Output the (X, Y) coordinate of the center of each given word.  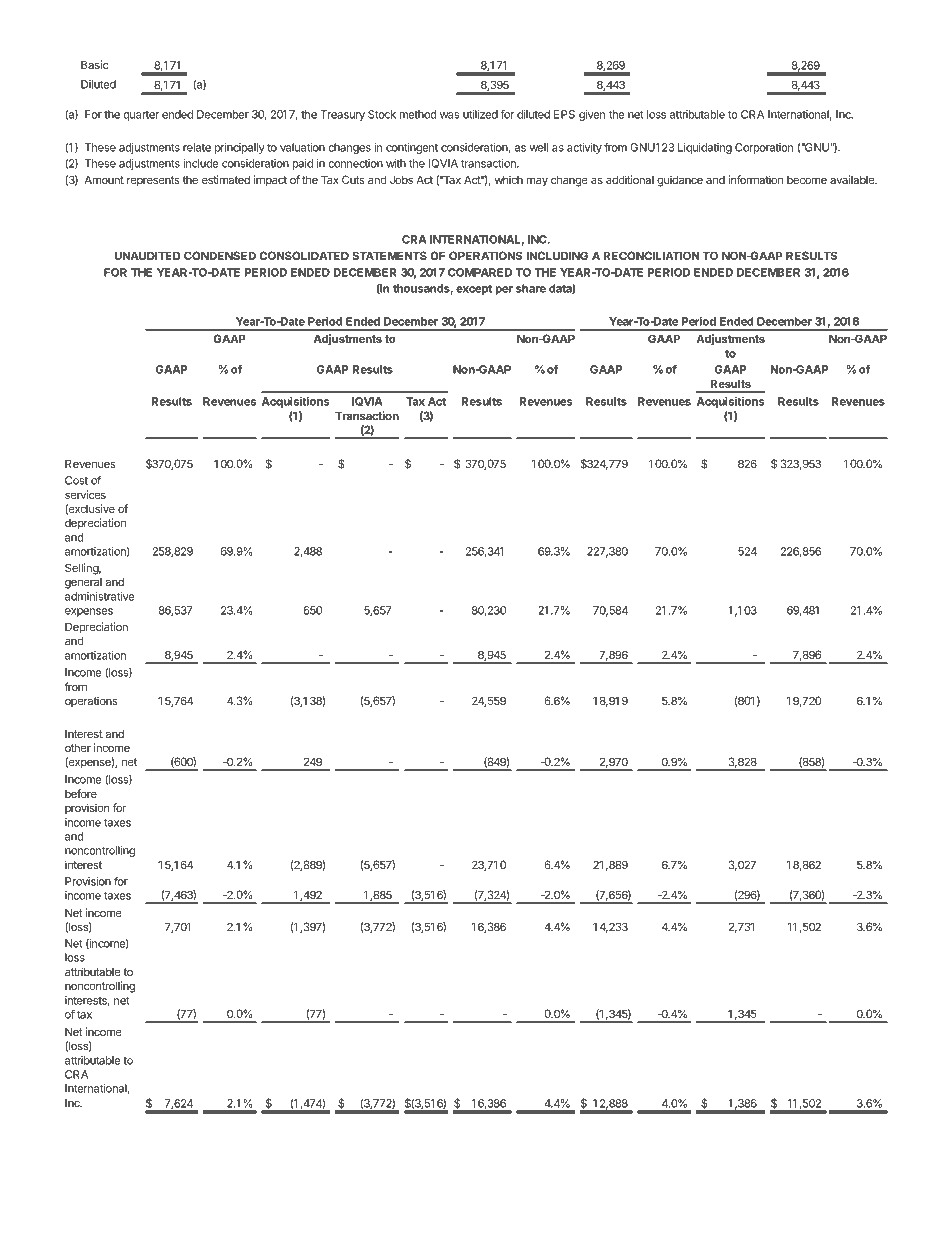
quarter (141, 116)
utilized (480, 114)
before (81, 793)
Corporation (764, 148)
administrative (100, 596)
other (78, 747)
